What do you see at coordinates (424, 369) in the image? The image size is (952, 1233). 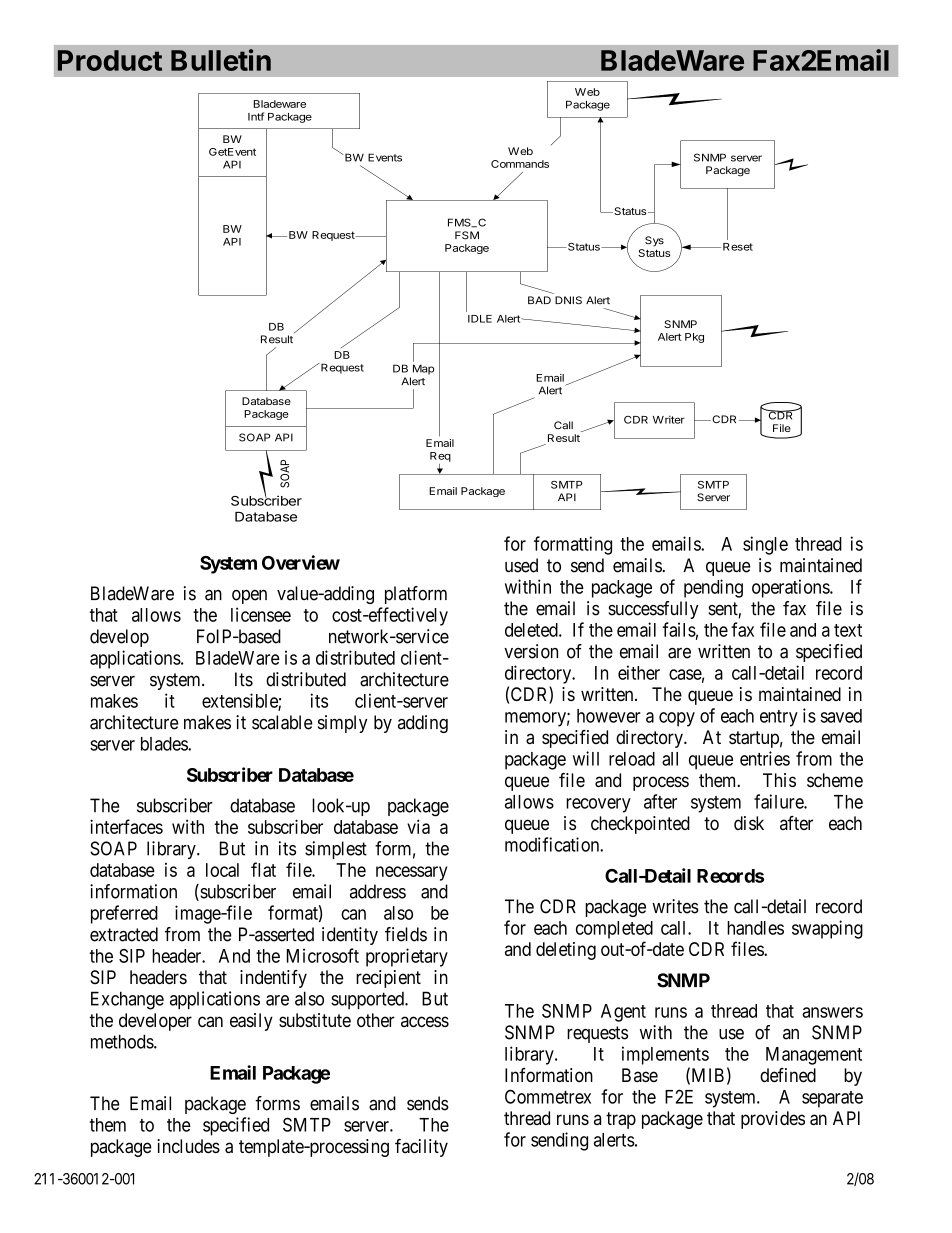 I see `Map` at bounding box center [424, 369].
